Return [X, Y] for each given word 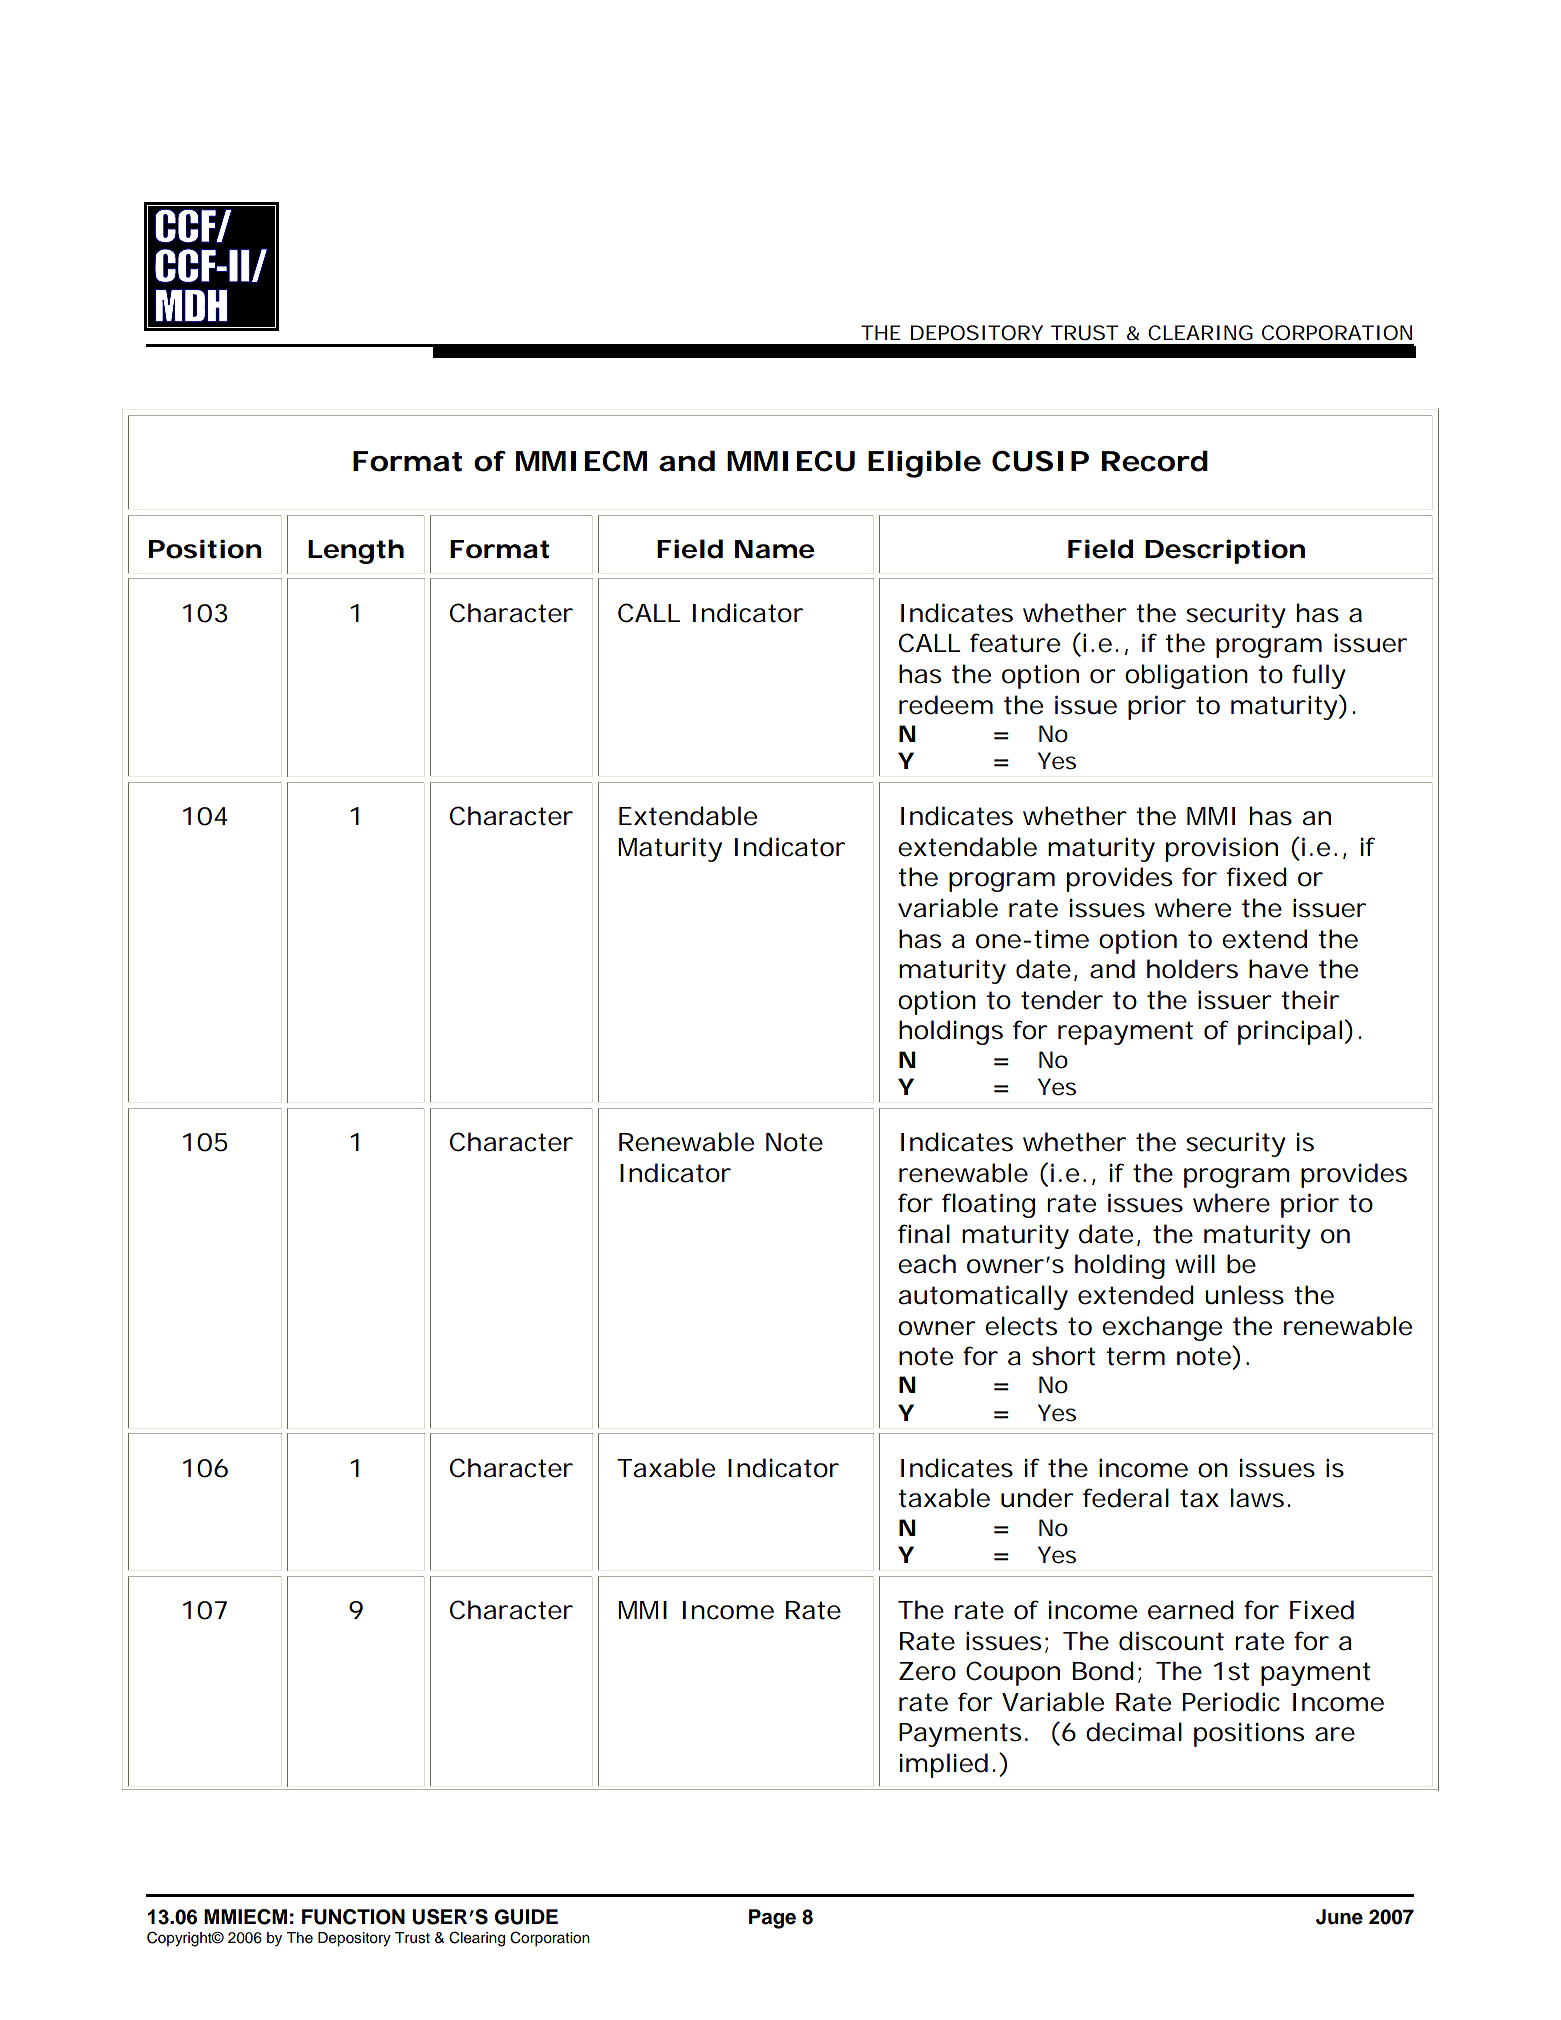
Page [772, 1919]
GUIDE [526, 1917]
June [1339, 1917]
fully [1319, 676]
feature [1015, 643]
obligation [1186, 676]
